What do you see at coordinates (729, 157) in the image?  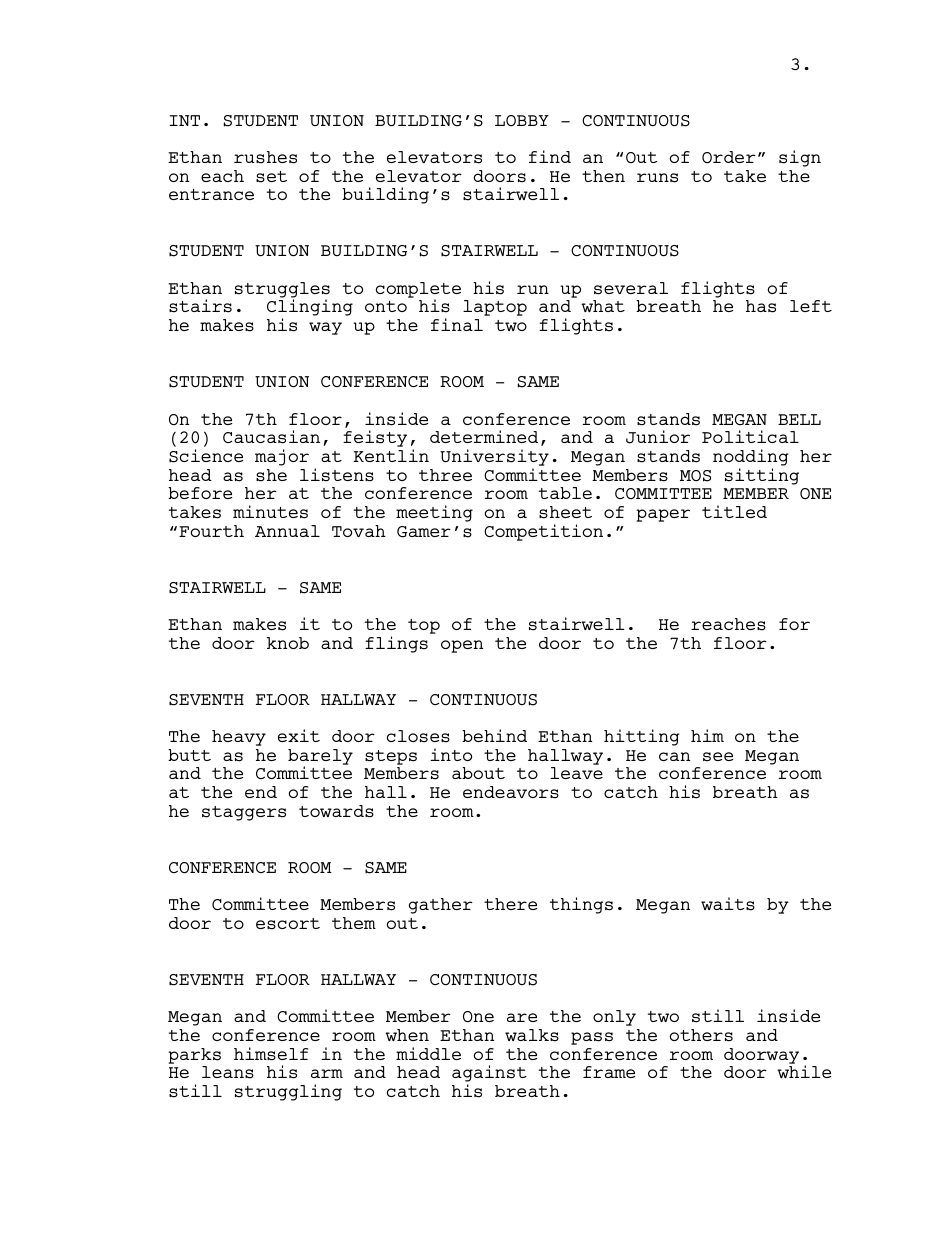 I see `Order` at bounding box center [729, 157].
